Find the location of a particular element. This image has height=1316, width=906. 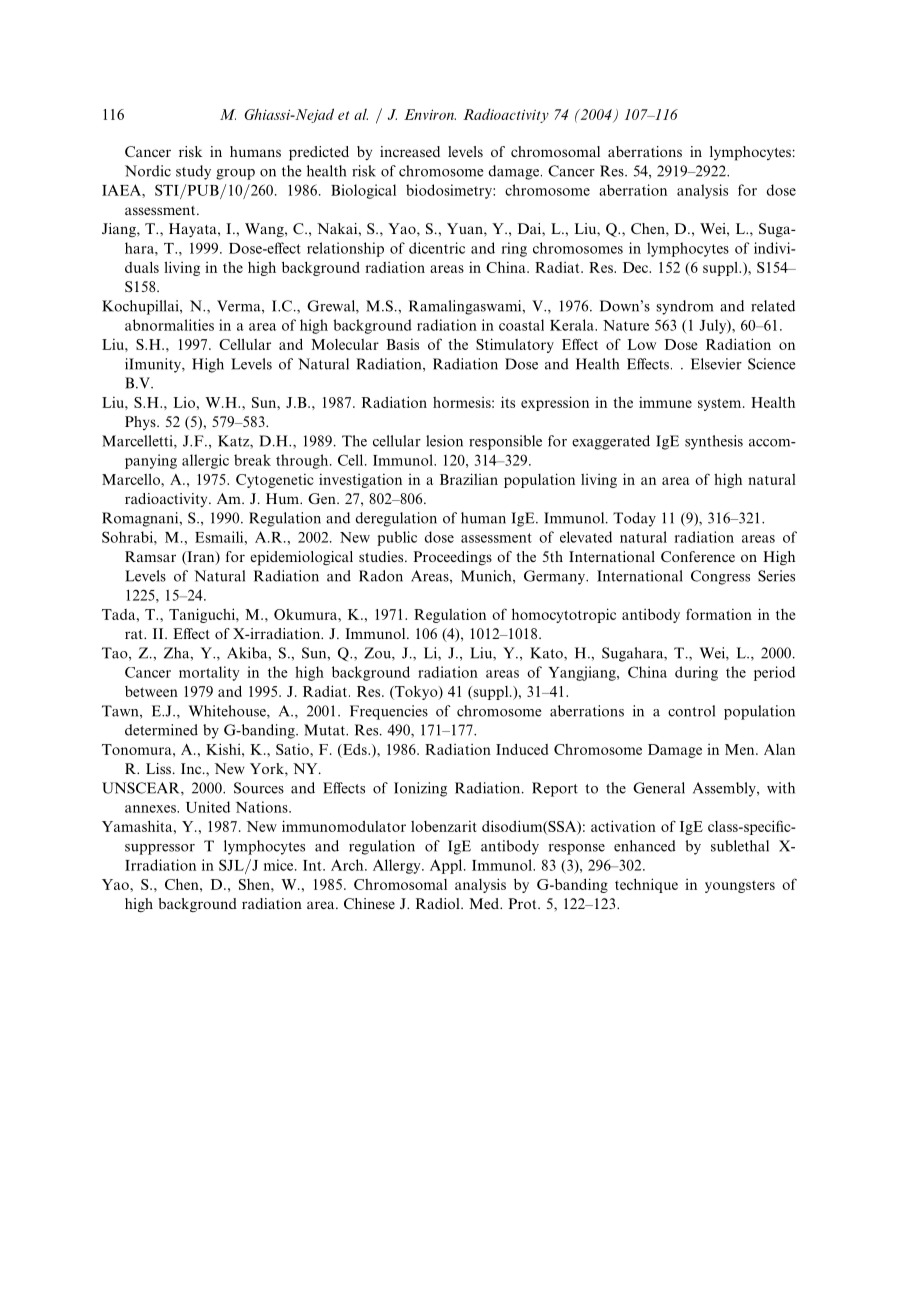

coastal is located at coordinates (521, 325).
